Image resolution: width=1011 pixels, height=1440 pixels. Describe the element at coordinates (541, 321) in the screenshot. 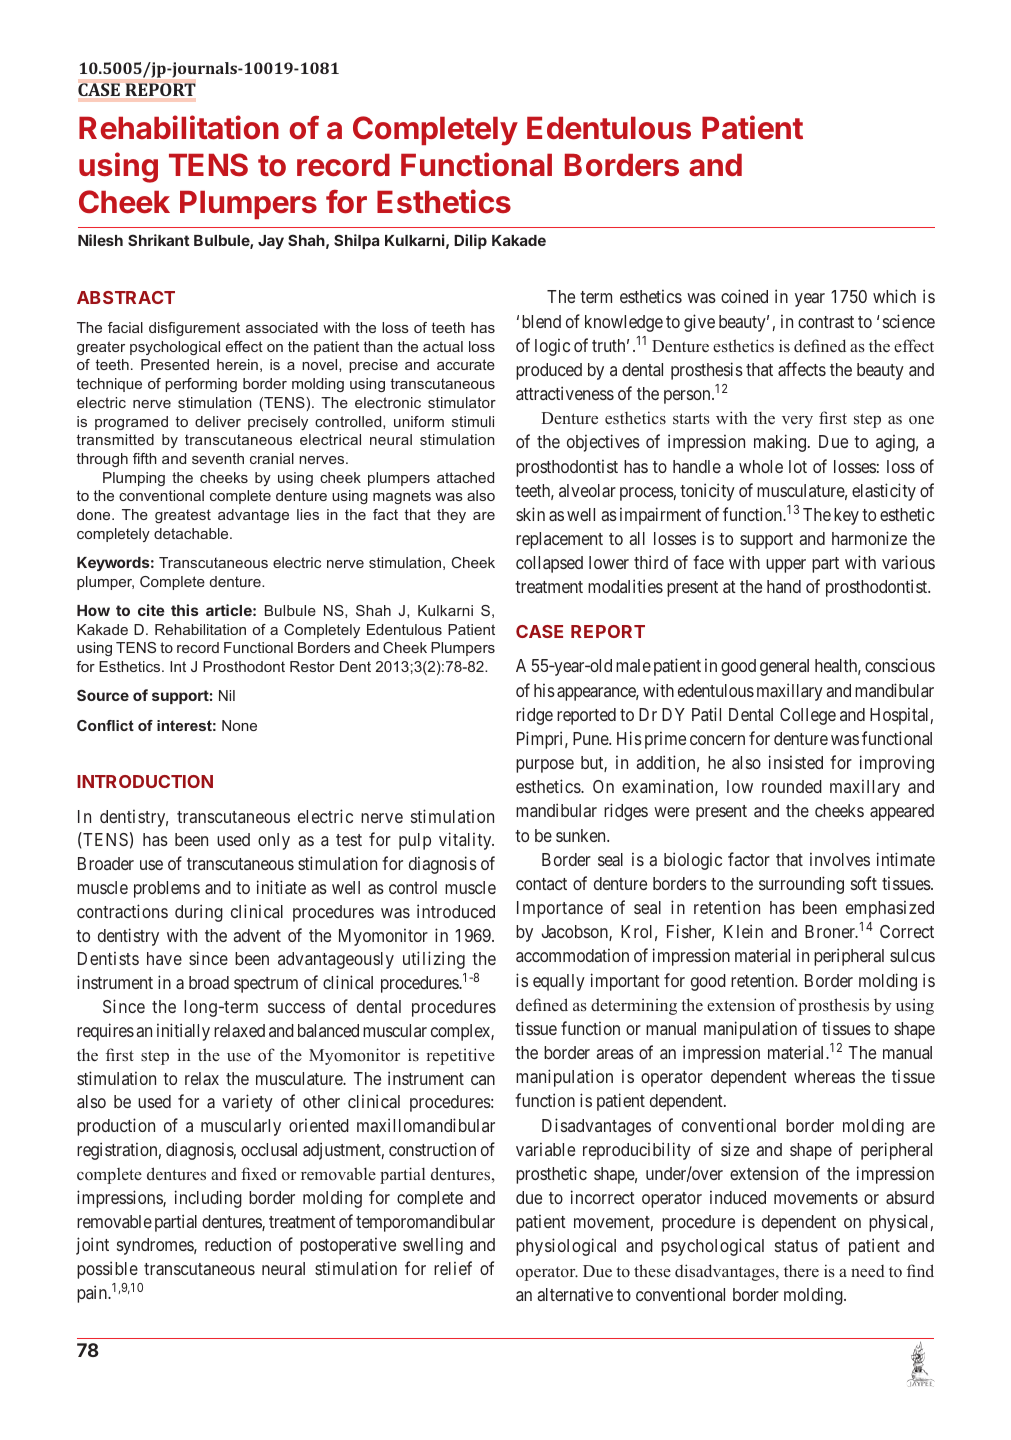

I see `blend` at that location.
